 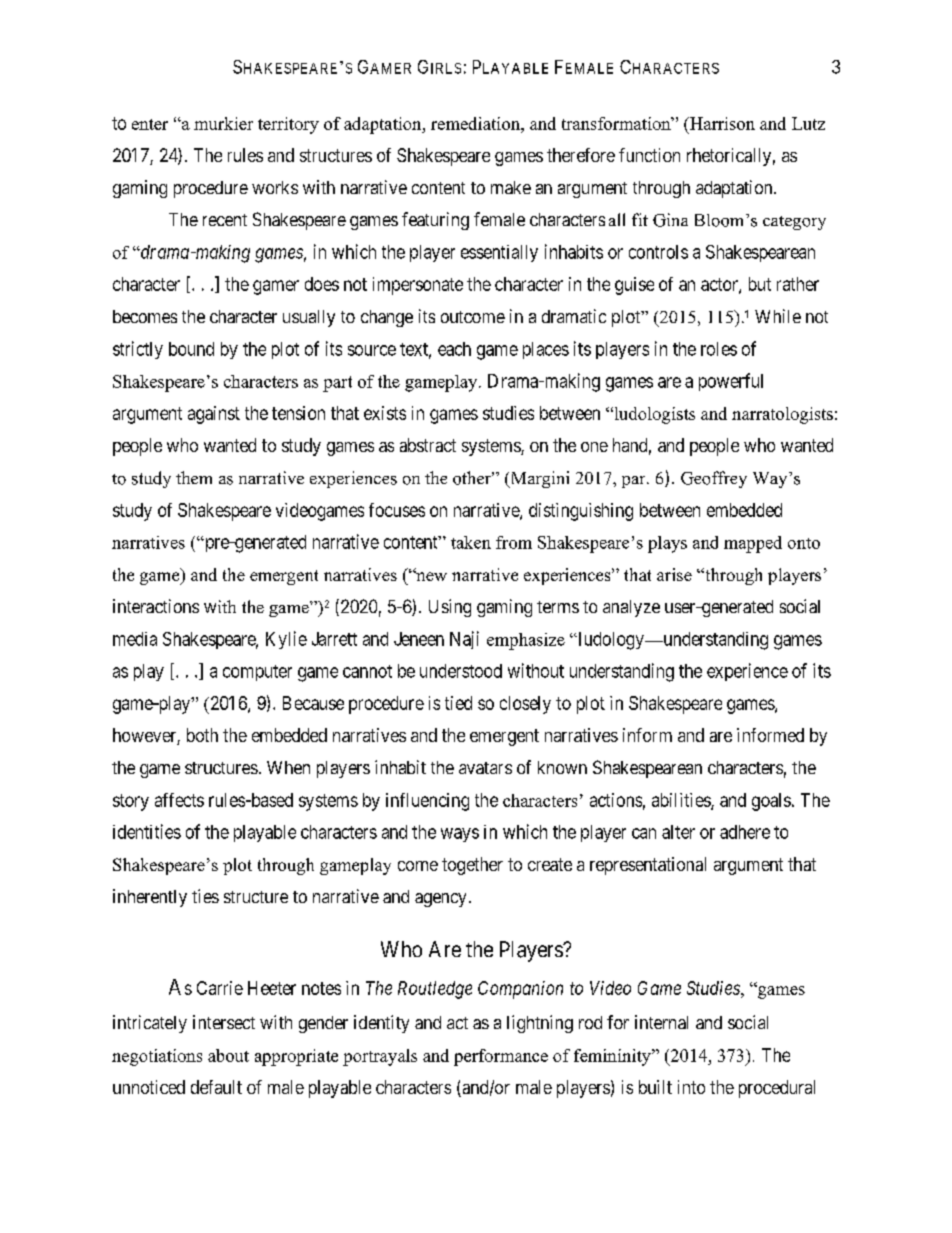 What do you see at coordinates (286, 640) in the document?
I see `Kylie` at bounding box center [286, 640].
